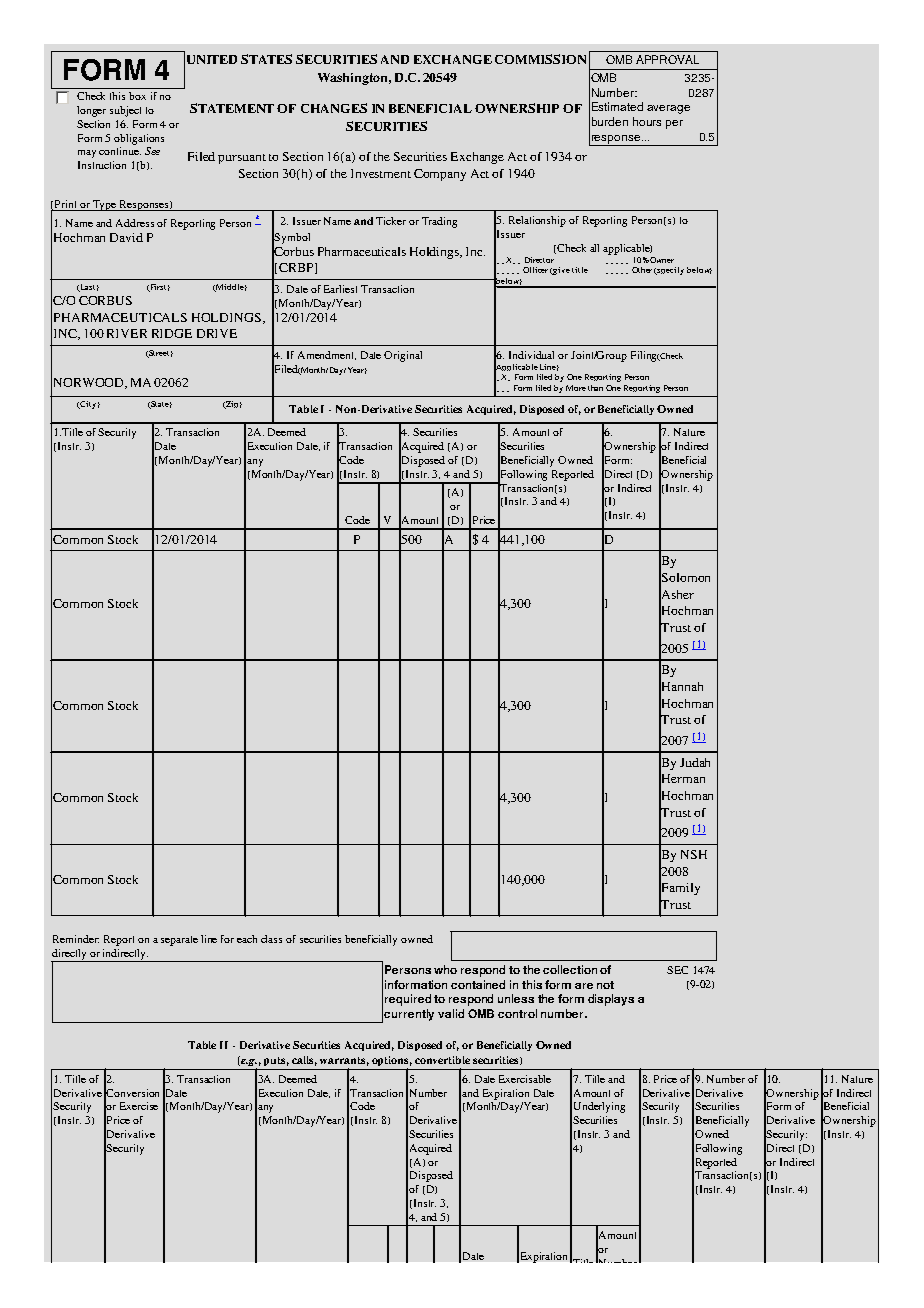  I want to click on RIDGE, so click(172, 333).
